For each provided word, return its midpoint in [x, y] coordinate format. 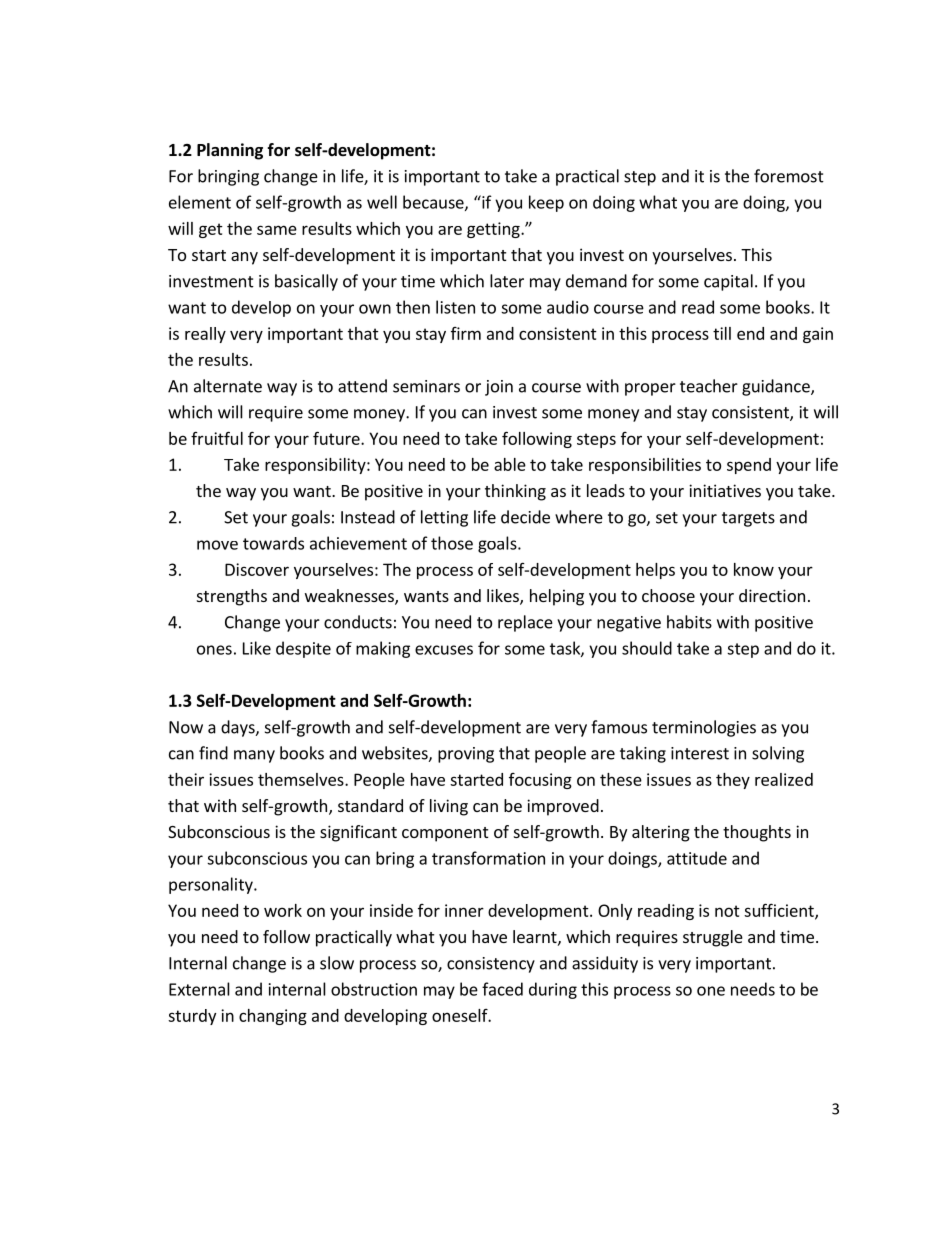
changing [273, 1017]
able [510, 464]
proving [466, 755]
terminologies [704, 728]
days [239, 728]
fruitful [217, 438]
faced [502, 989]
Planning [230, 151]
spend [749, 466]
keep [546, 203]
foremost [789, 176]
